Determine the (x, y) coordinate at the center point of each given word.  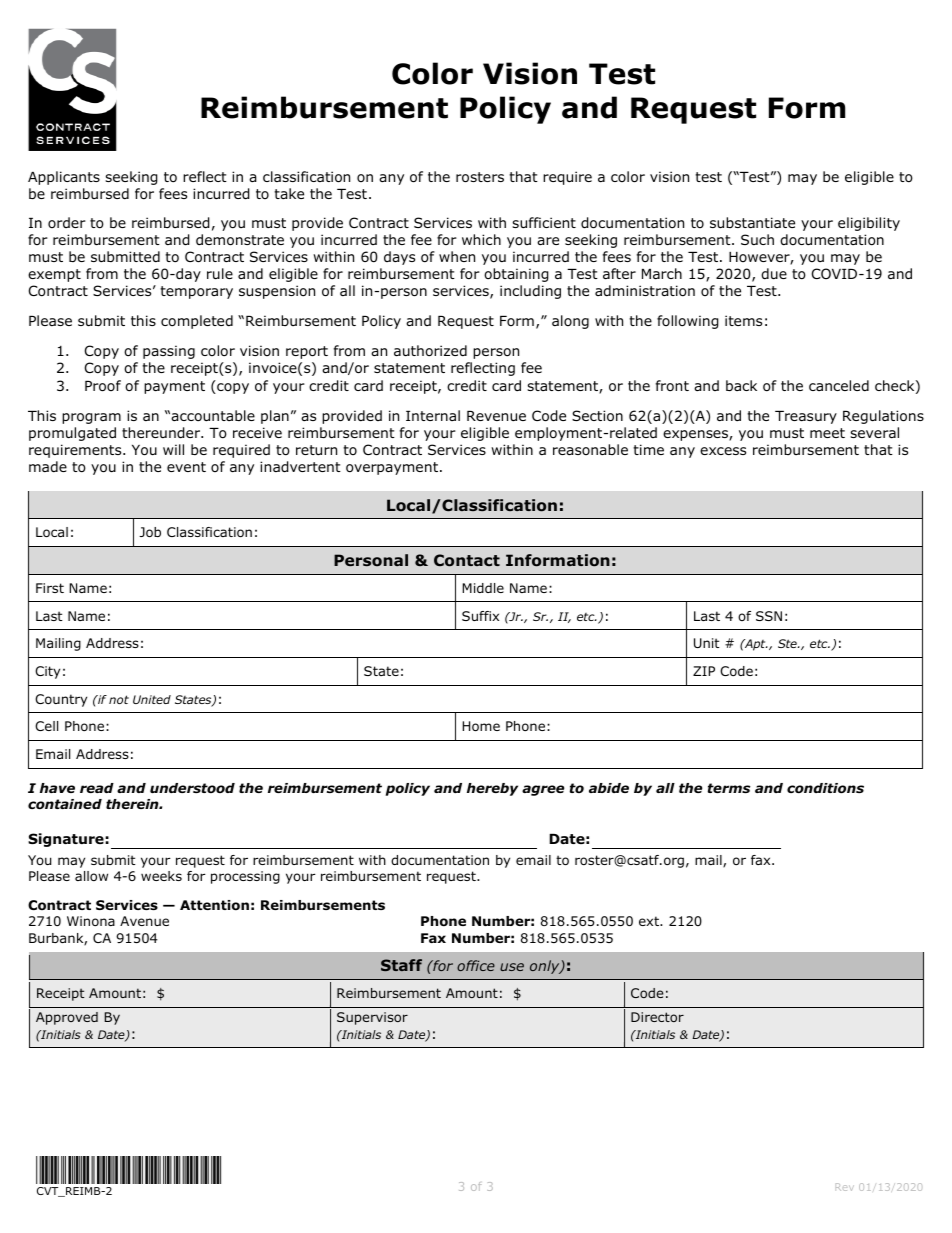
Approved (67, 1018)
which (481, 239)
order (67, 222)
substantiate (752, 222)
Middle (483, 588)
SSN (769, 616)
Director (657, 1017)
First (50, 588)
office (476, 965)
